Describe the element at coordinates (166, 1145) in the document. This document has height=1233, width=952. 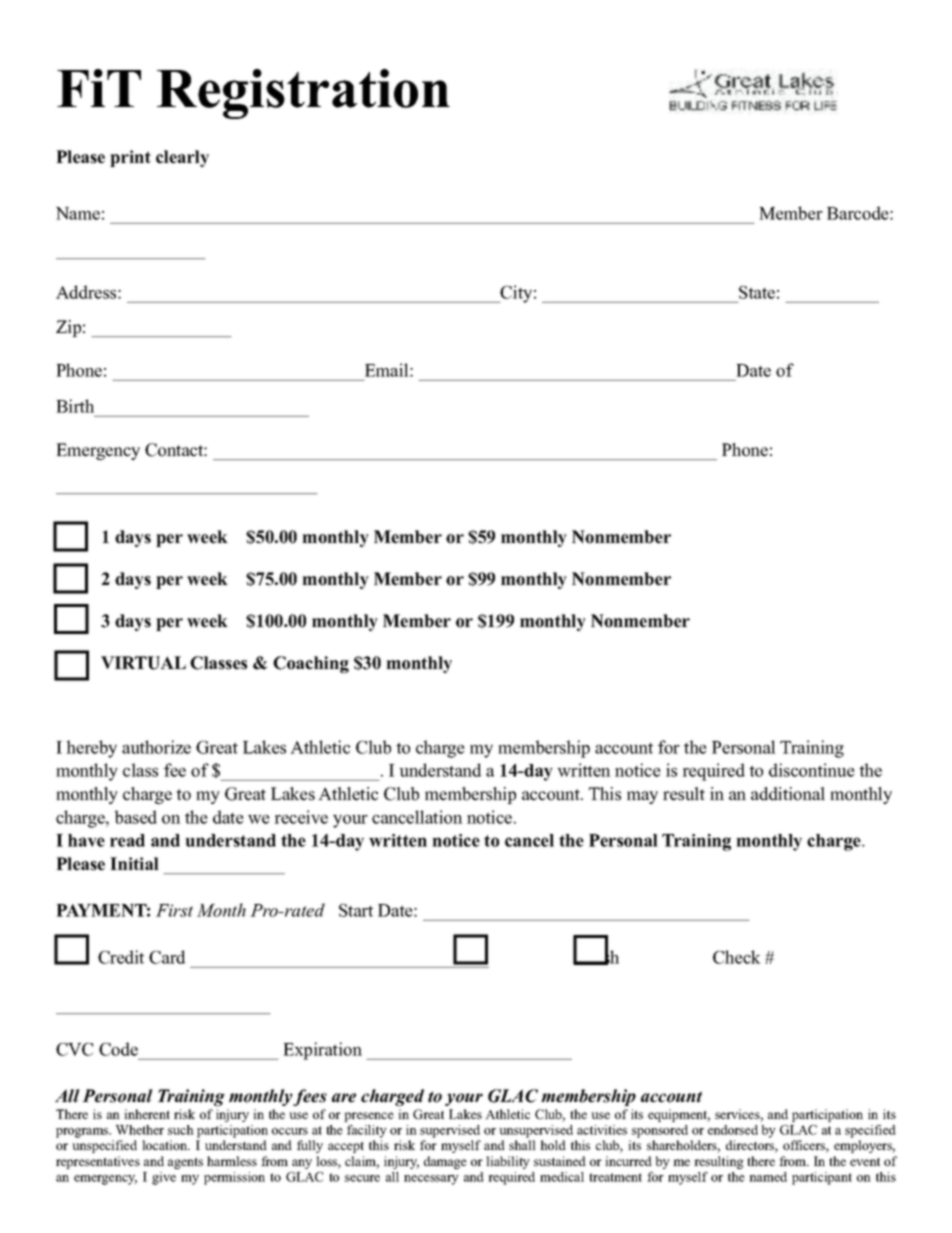
I see `location` at that location.
